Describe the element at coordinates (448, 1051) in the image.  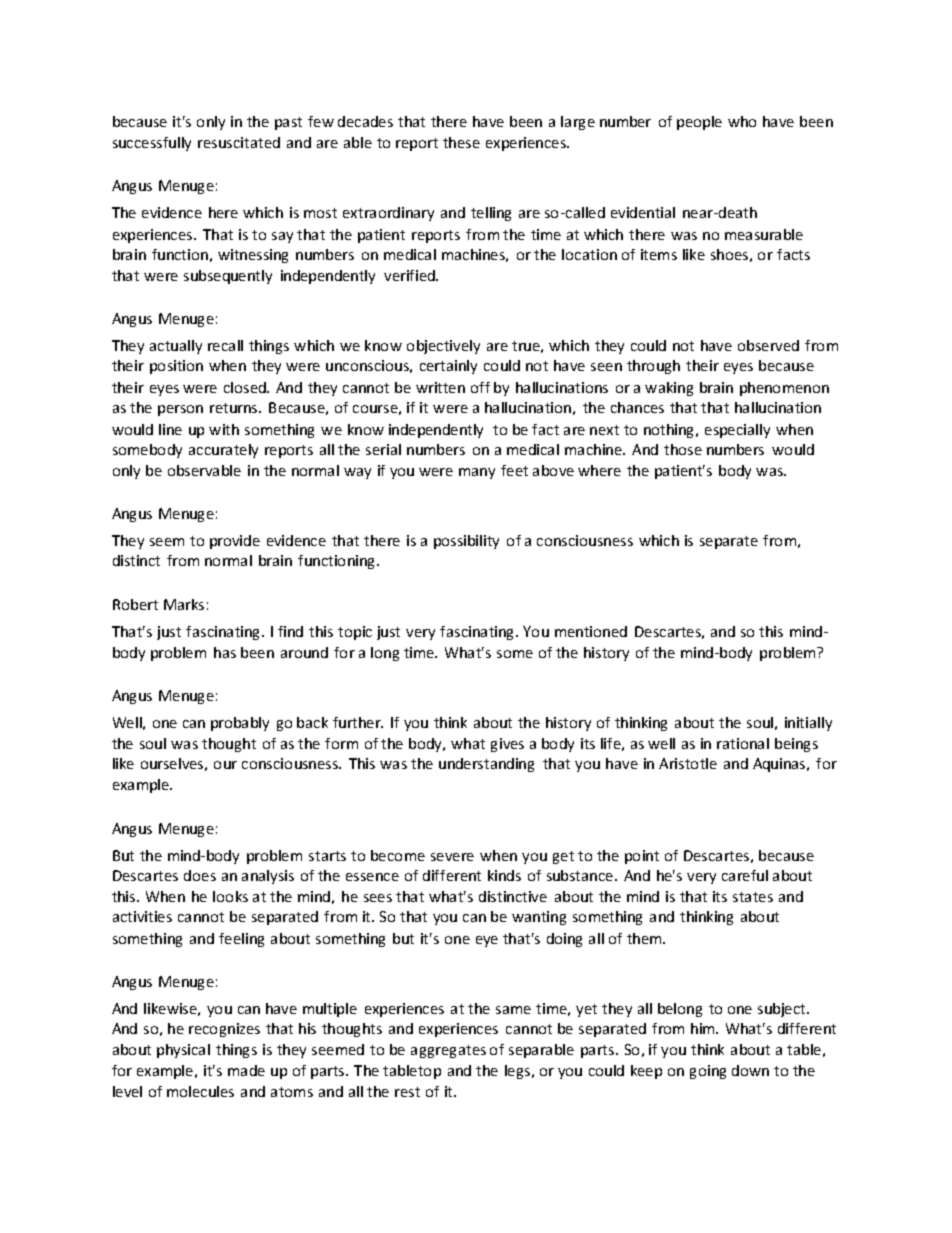
I see `aggregates` at that location.
